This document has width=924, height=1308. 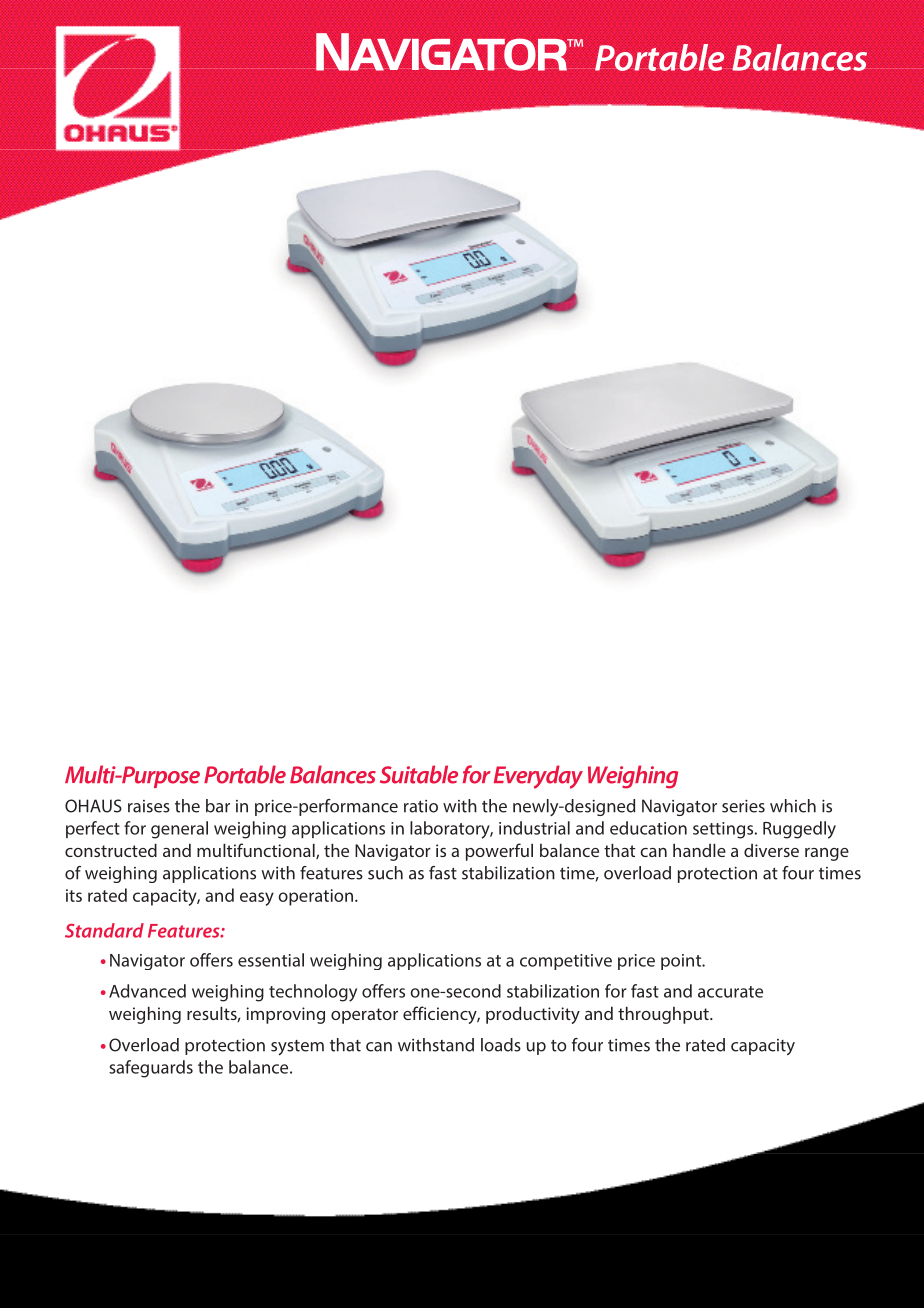 I want to click on raises, so click(x=149, y=806).
